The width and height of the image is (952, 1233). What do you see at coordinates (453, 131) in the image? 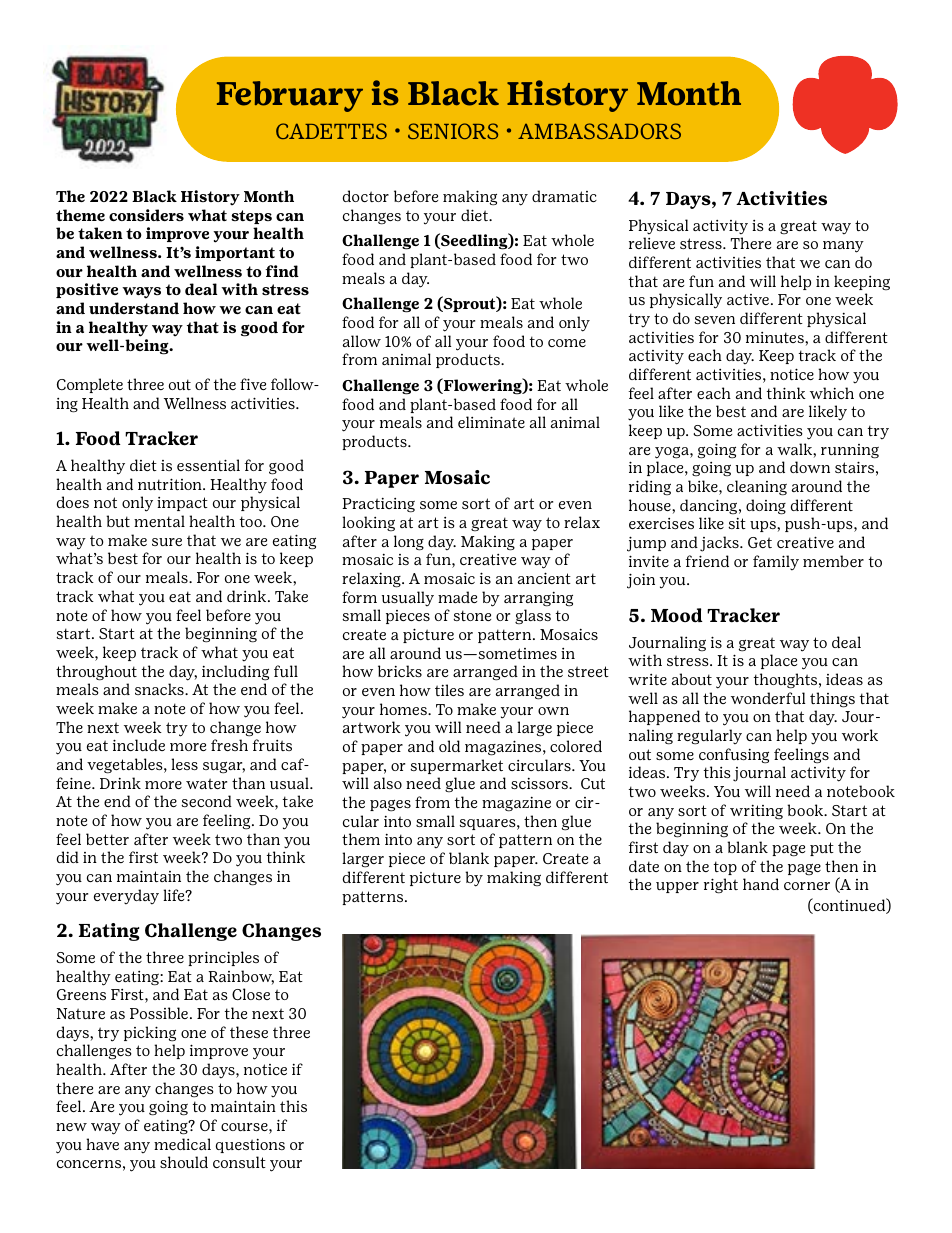
I see `SENIORS` at bounding box center [453, 131].
